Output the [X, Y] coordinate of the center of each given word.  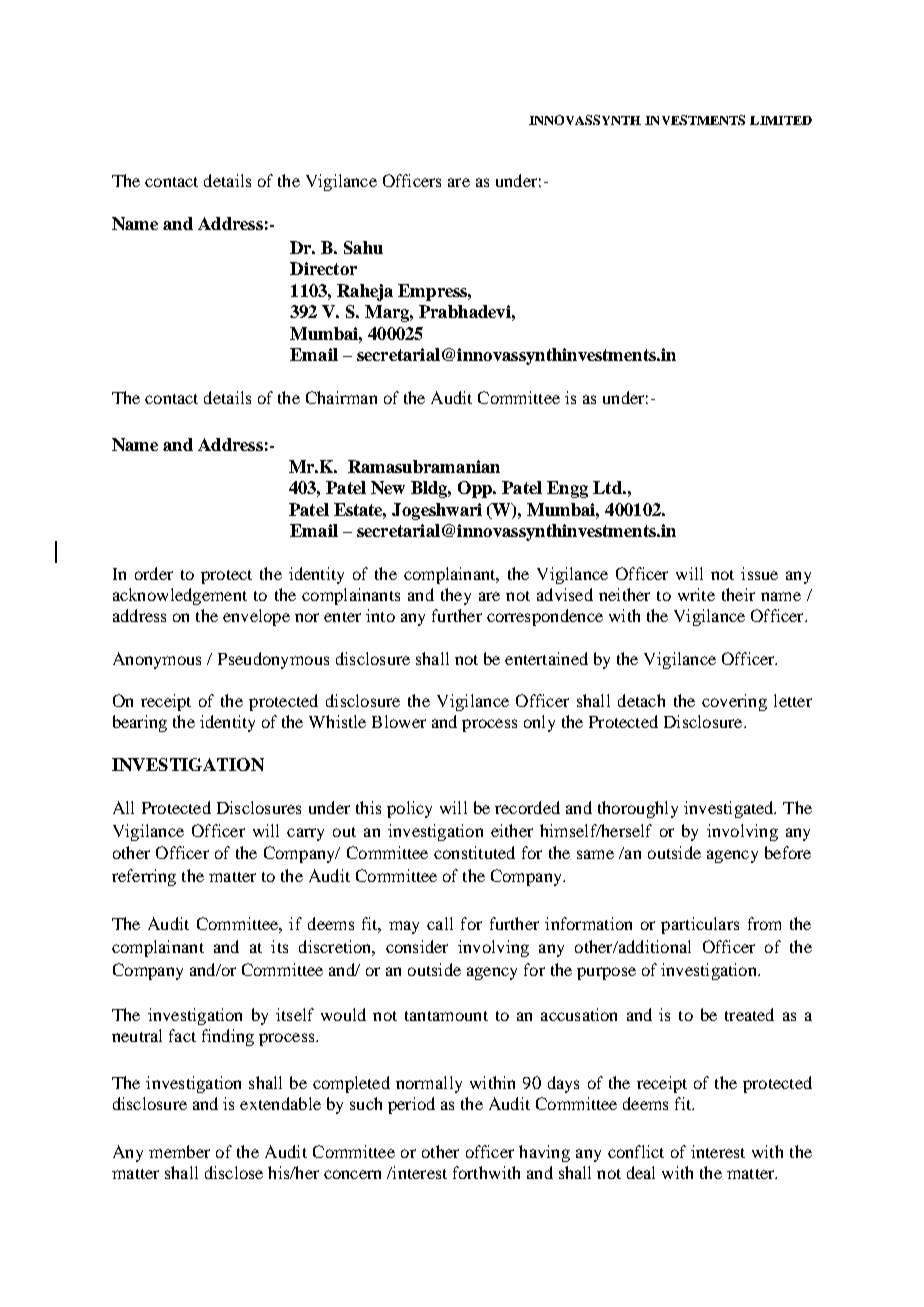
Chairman [341, 397]
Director [323, 268]
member [179, 1151]
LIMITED [781, 120]
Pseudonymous [273, 660]
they [456, 596]
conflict [636, 1151]
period [411, 1105]
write [696, 594]
